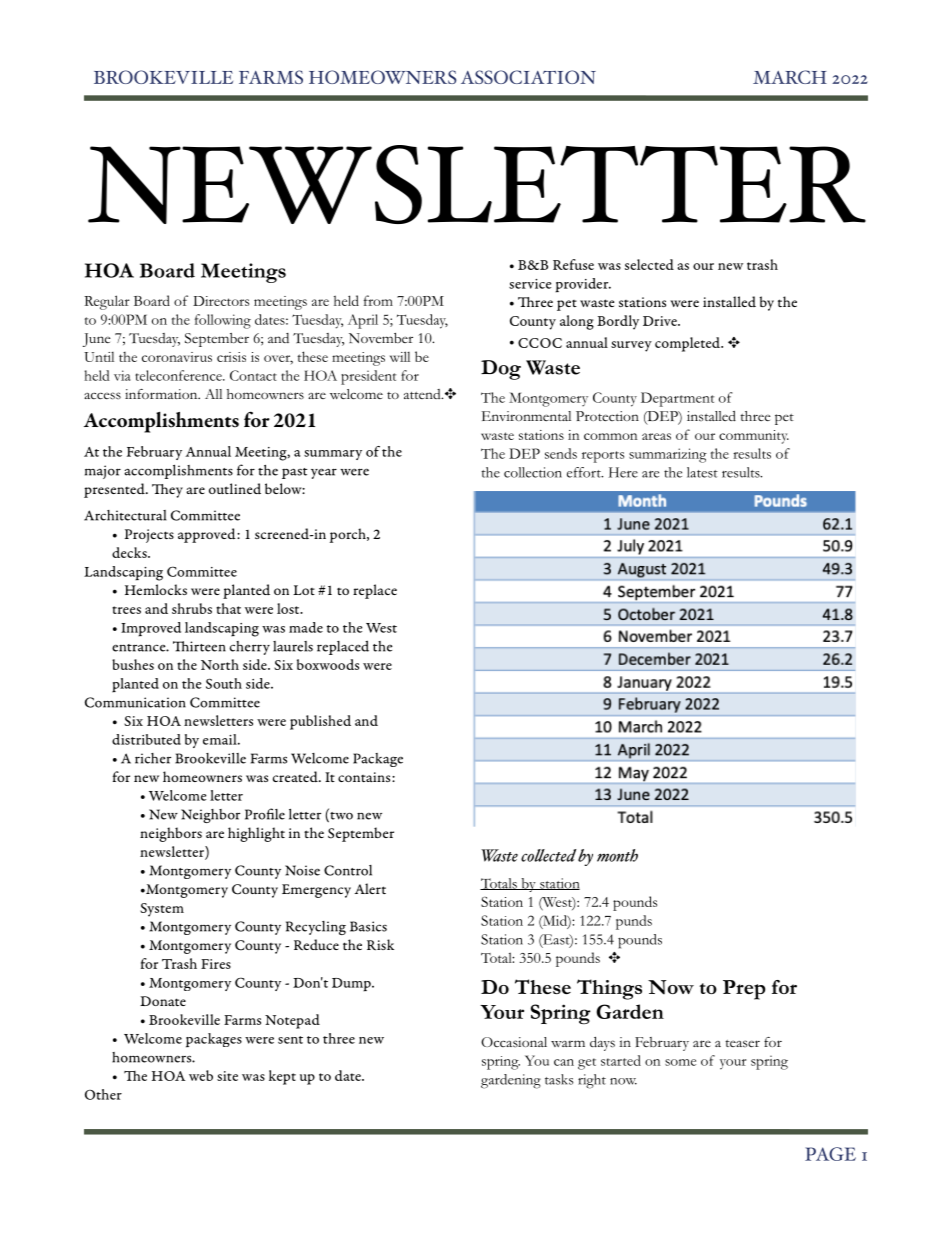 This document has height=1233, width=952. What do you see at coordinates (573, 264) in the document?
I see `Refuse` at bounding box center [573, 264].
